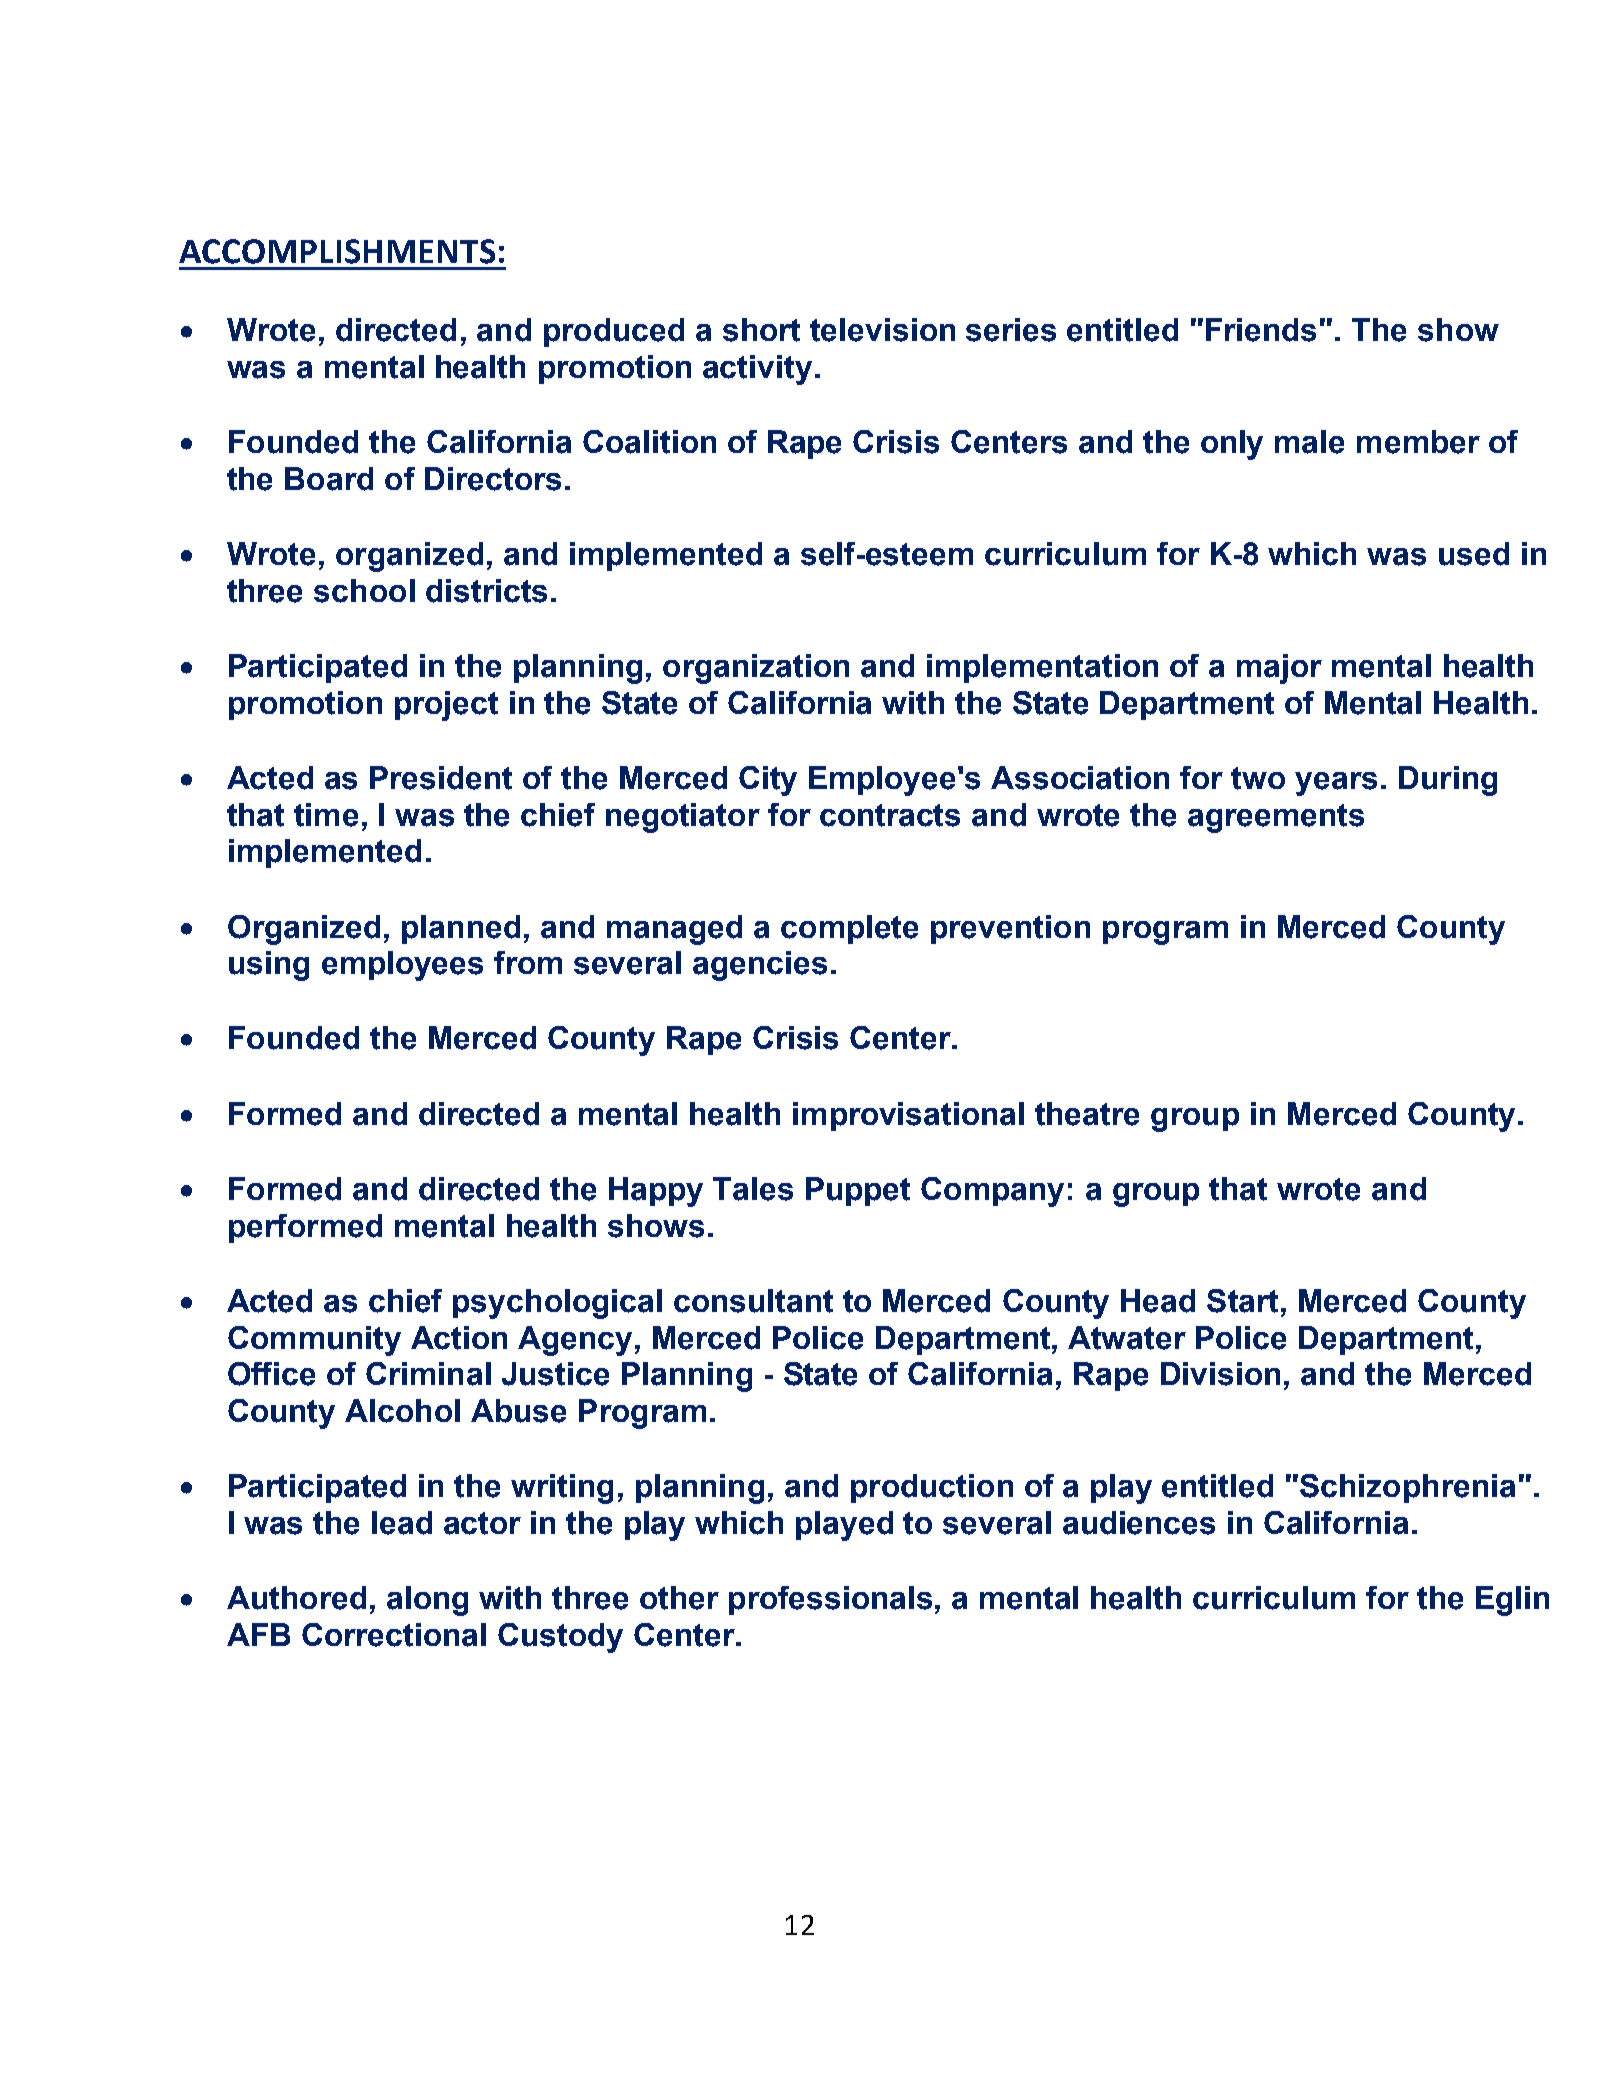 The height and width of the screenshot is (2100, 1623). Describe the element at coordinates (427, 1601) in the screenshot. I see `along` at that location.
